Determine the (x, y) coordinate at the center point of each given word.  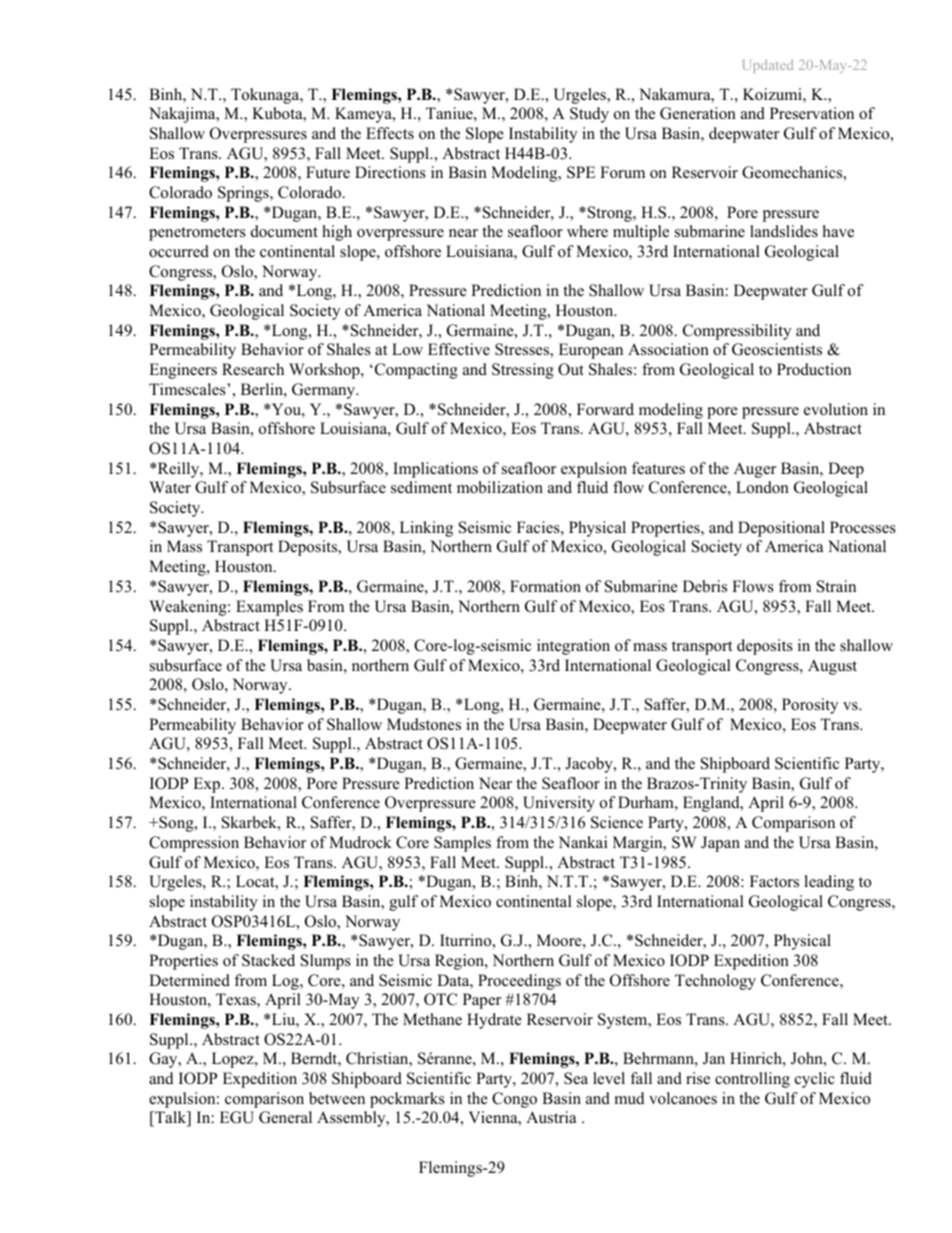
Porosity (810, 706)
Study (589, 115)
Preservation (812, 113)
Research (253, 369)
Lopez (234, 1060)
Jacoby (590, 765)
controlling (752, 1080)
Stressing (523, 371)
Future (328, 172)
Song (176, 824)
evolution (836, 409)
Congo (514, 1100)
